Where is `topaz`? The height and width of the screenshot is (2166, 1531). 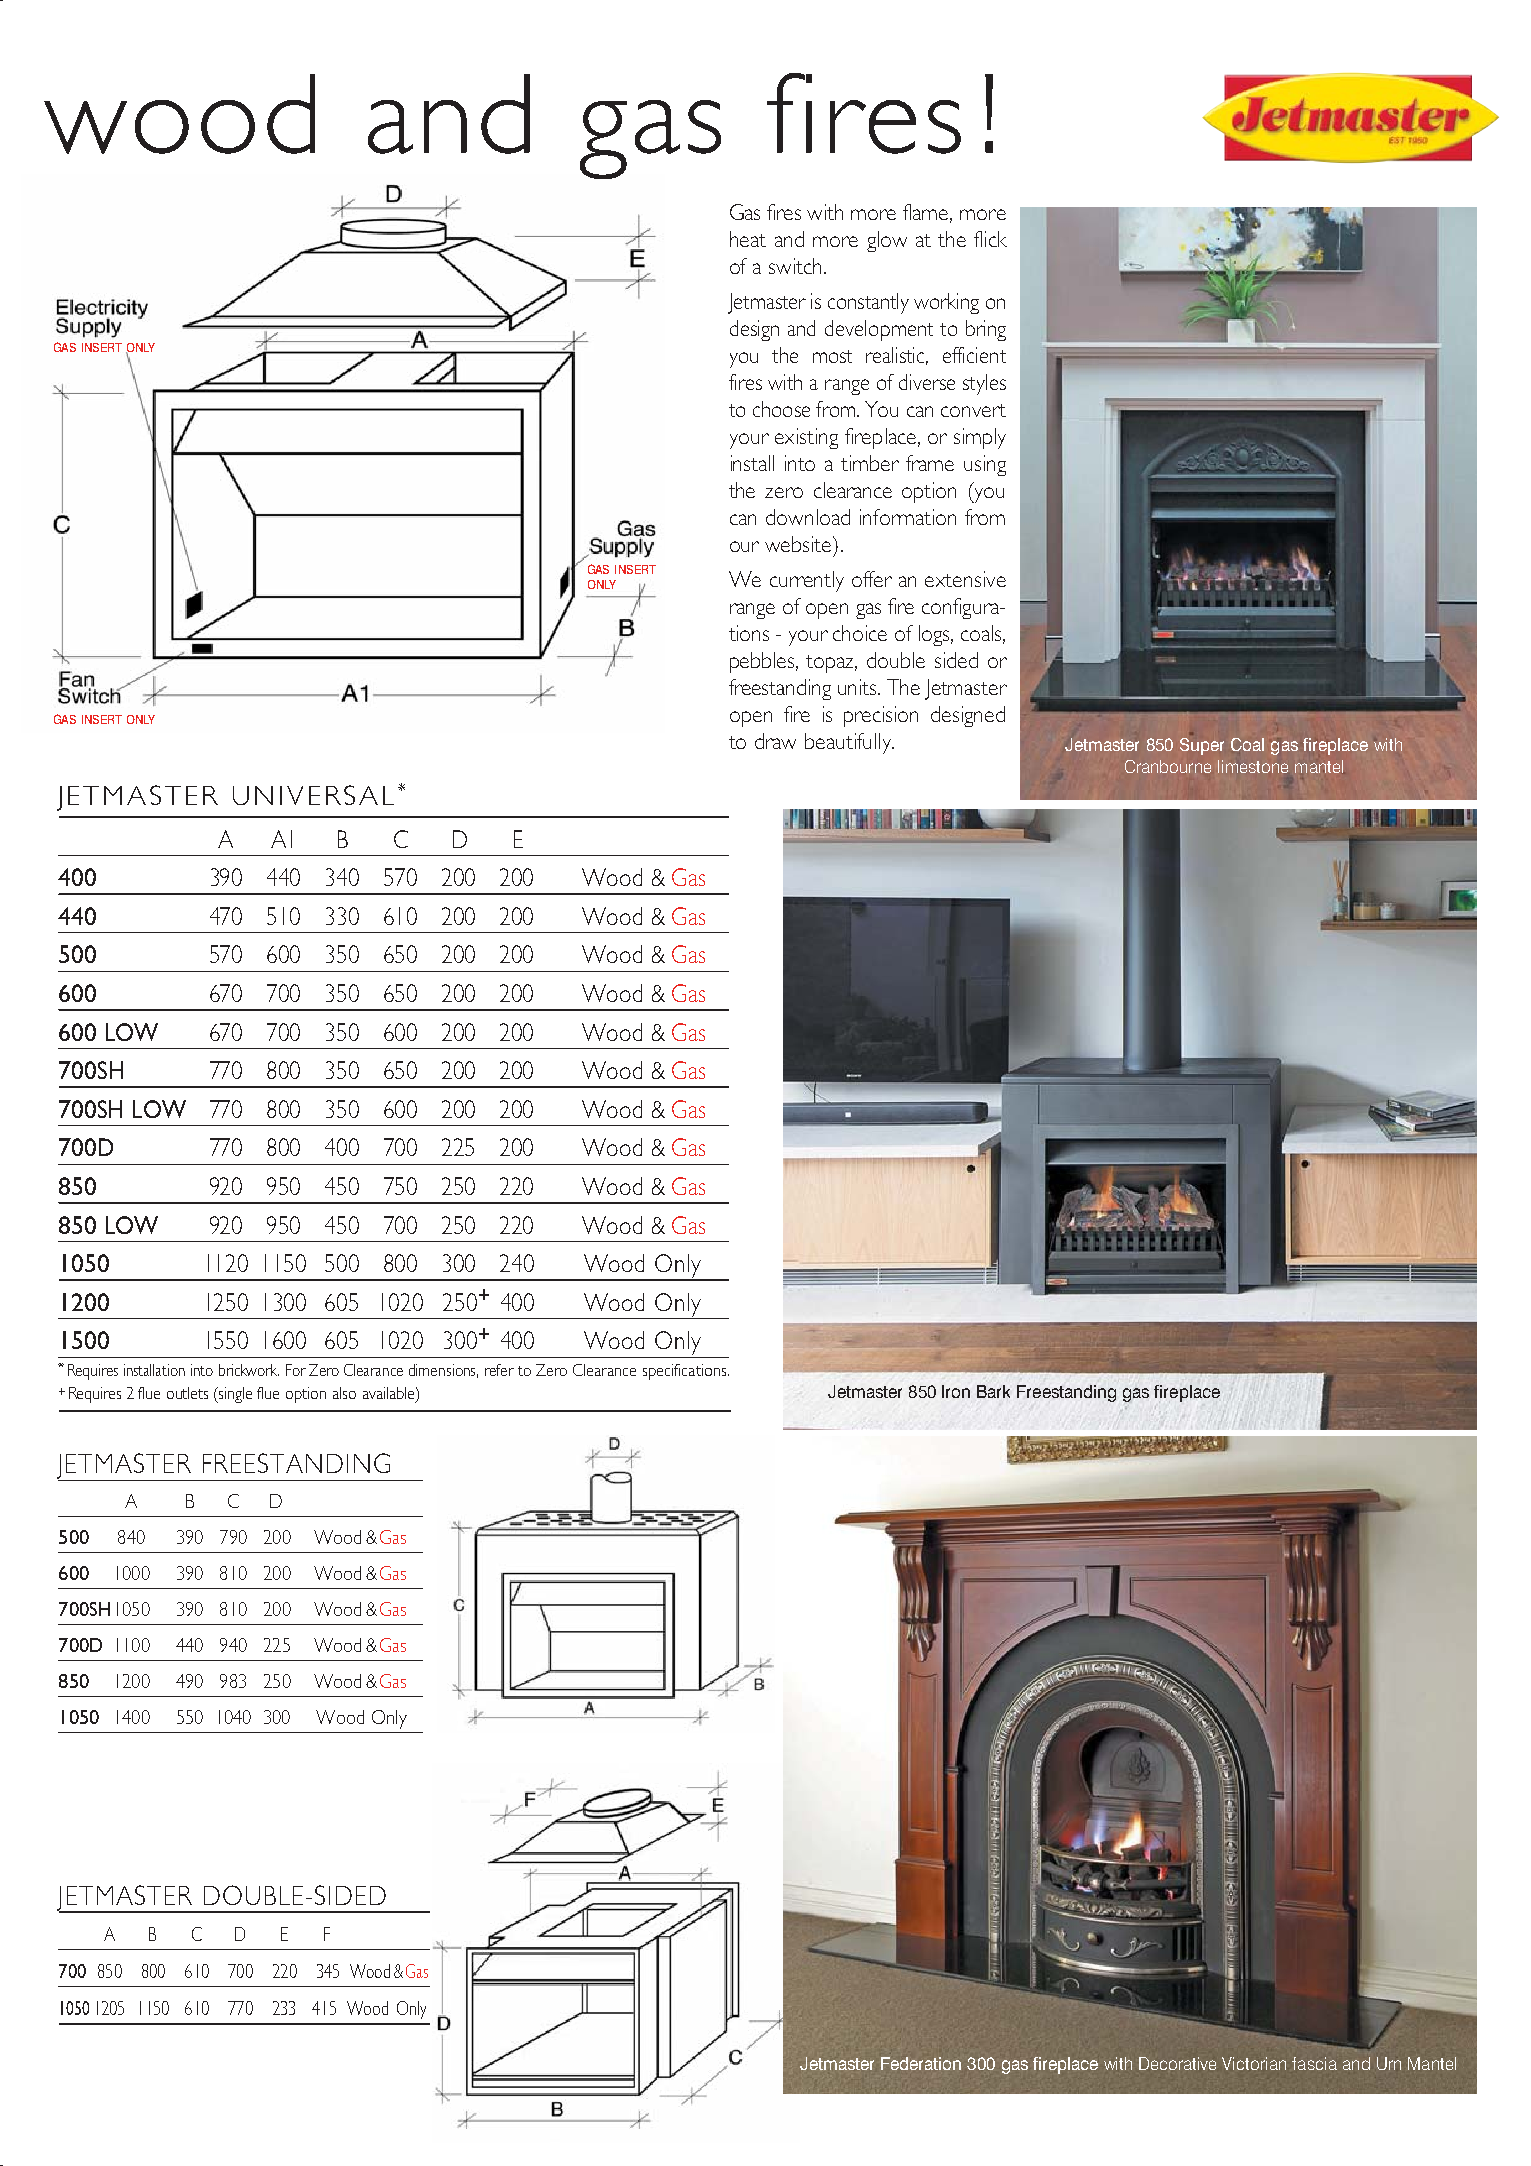
topaz is located at coordinates (831, 664).
